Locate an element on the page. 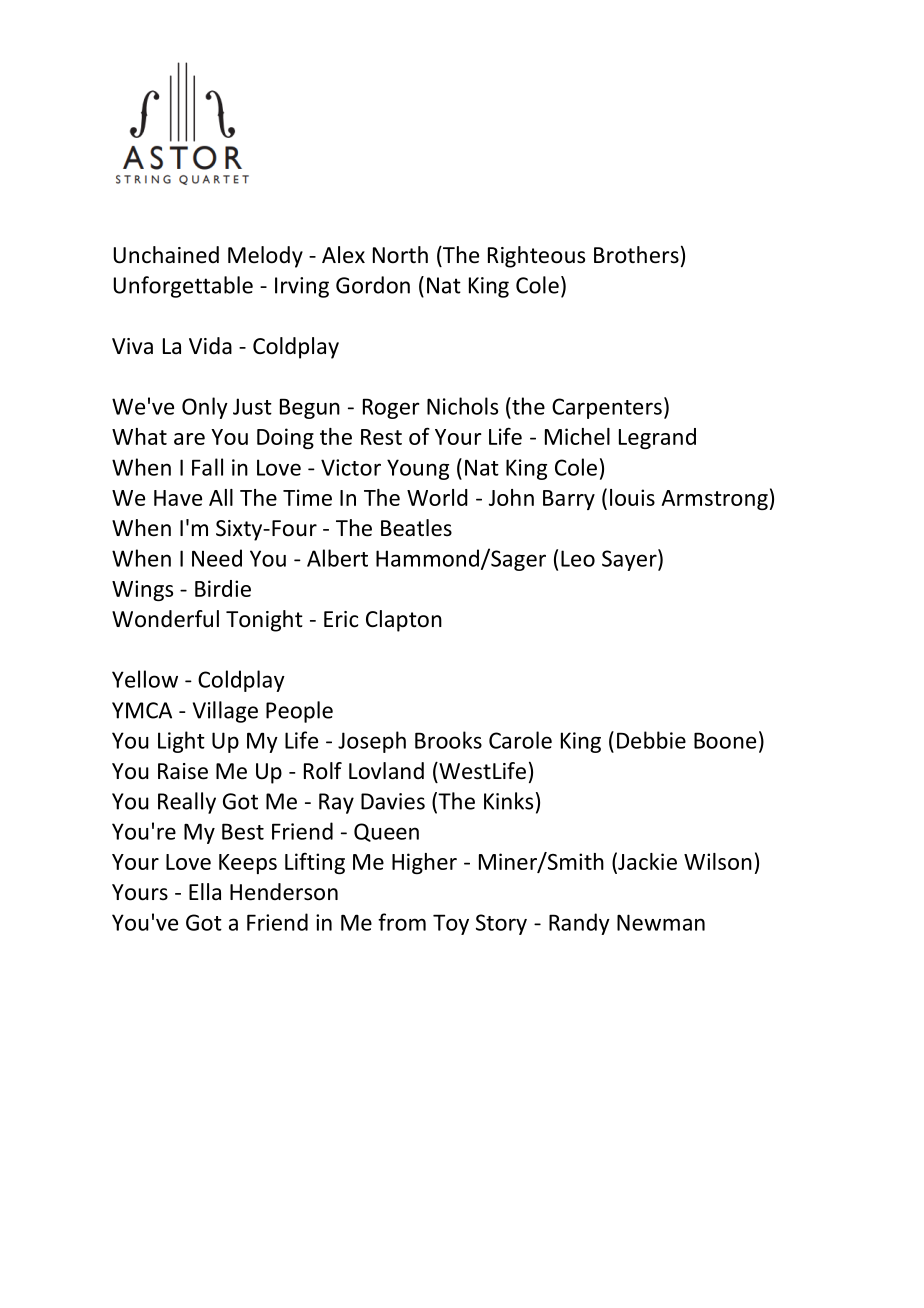 Image resolution: width=924 pixels, height=1308 pixels. Clapton is located at coordinates (404, 621).
